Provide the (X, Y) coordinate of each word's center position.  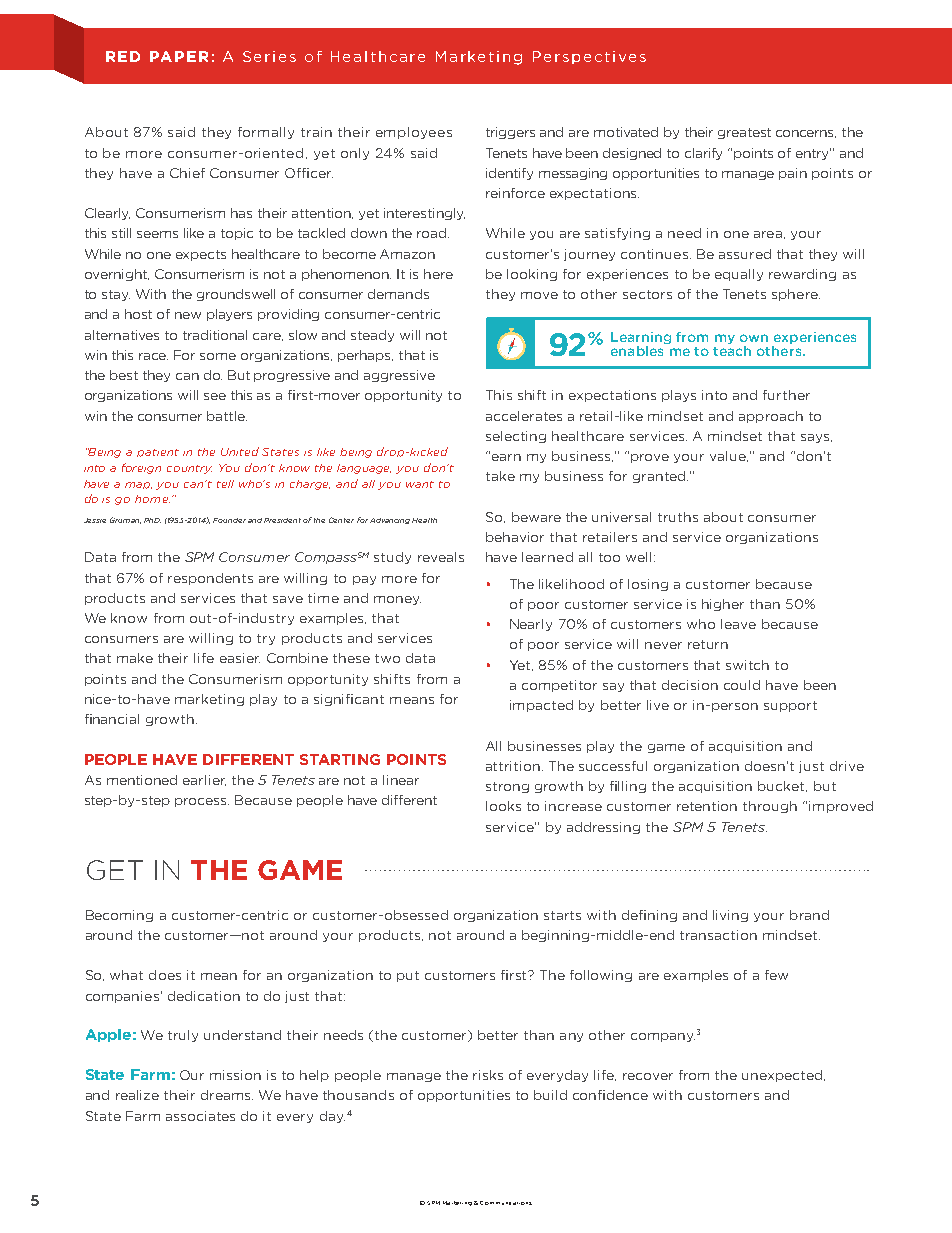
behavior (515, 537)
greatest (744, 133)
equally (739, 275)
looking (532, 275)
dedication (204, 996)
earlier (204, 780)
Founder (229, 520)
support (790, 706)
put (408, 976)
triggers (510, 133)
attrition (513, 766)
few (776, 975)
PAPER (179, 56)
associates (200, 1116)
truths (678, 517)
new (188, 315)
